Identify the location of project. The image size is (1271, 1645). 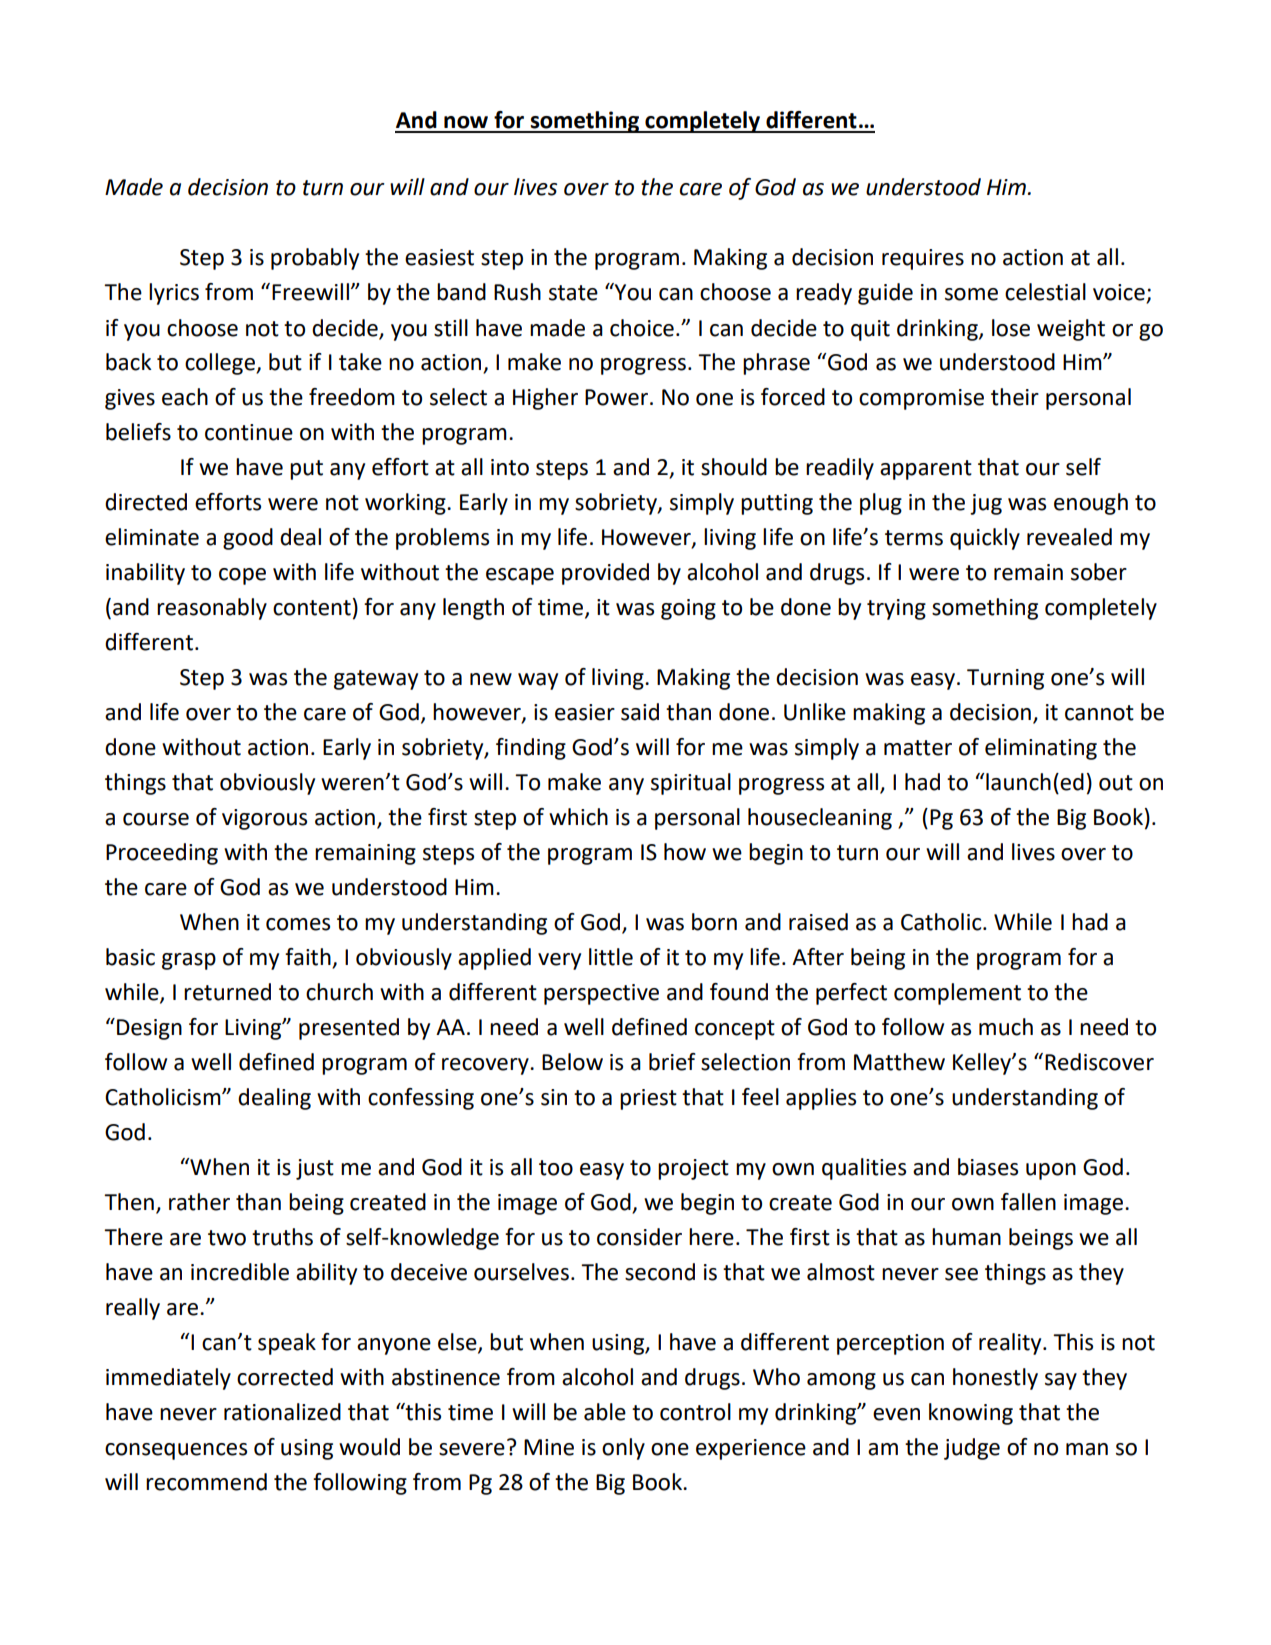
(693, 1169).
